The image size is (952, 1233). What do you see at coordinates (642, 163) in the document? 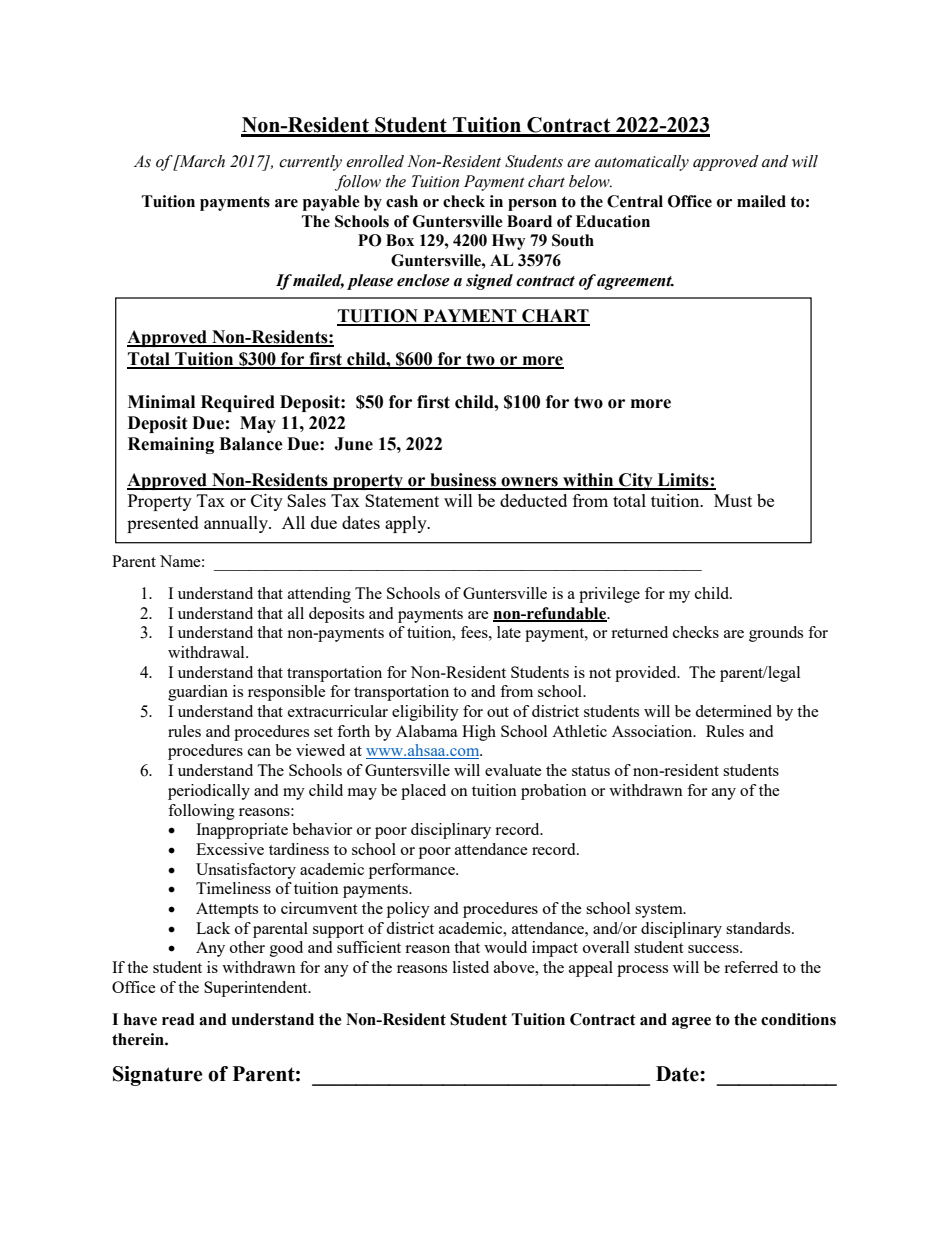
I see `automatically` at bounding box center [642, 163].
